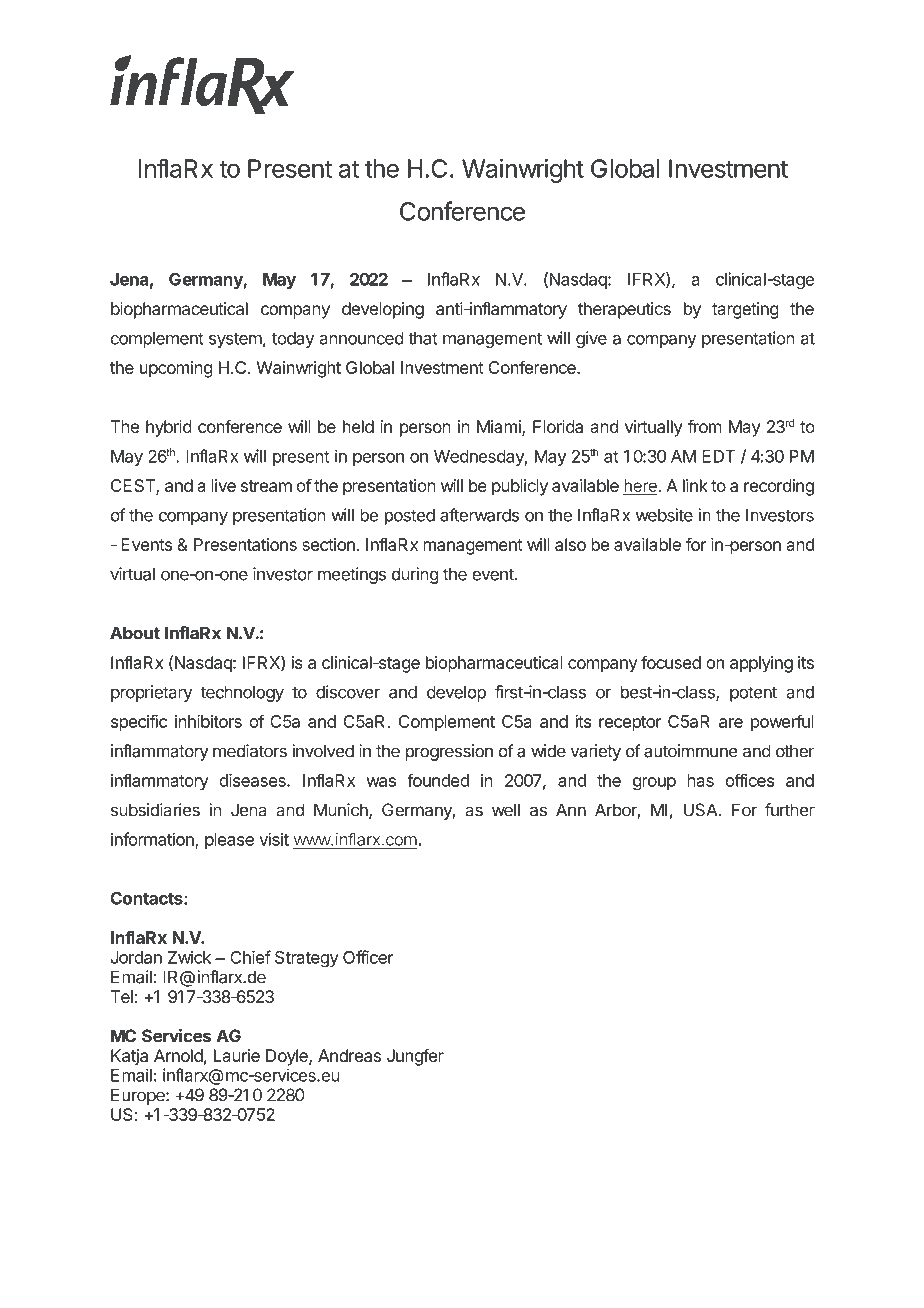 The image size is (924, 1308). I want to click on inhibitors, so click(208, 721).
